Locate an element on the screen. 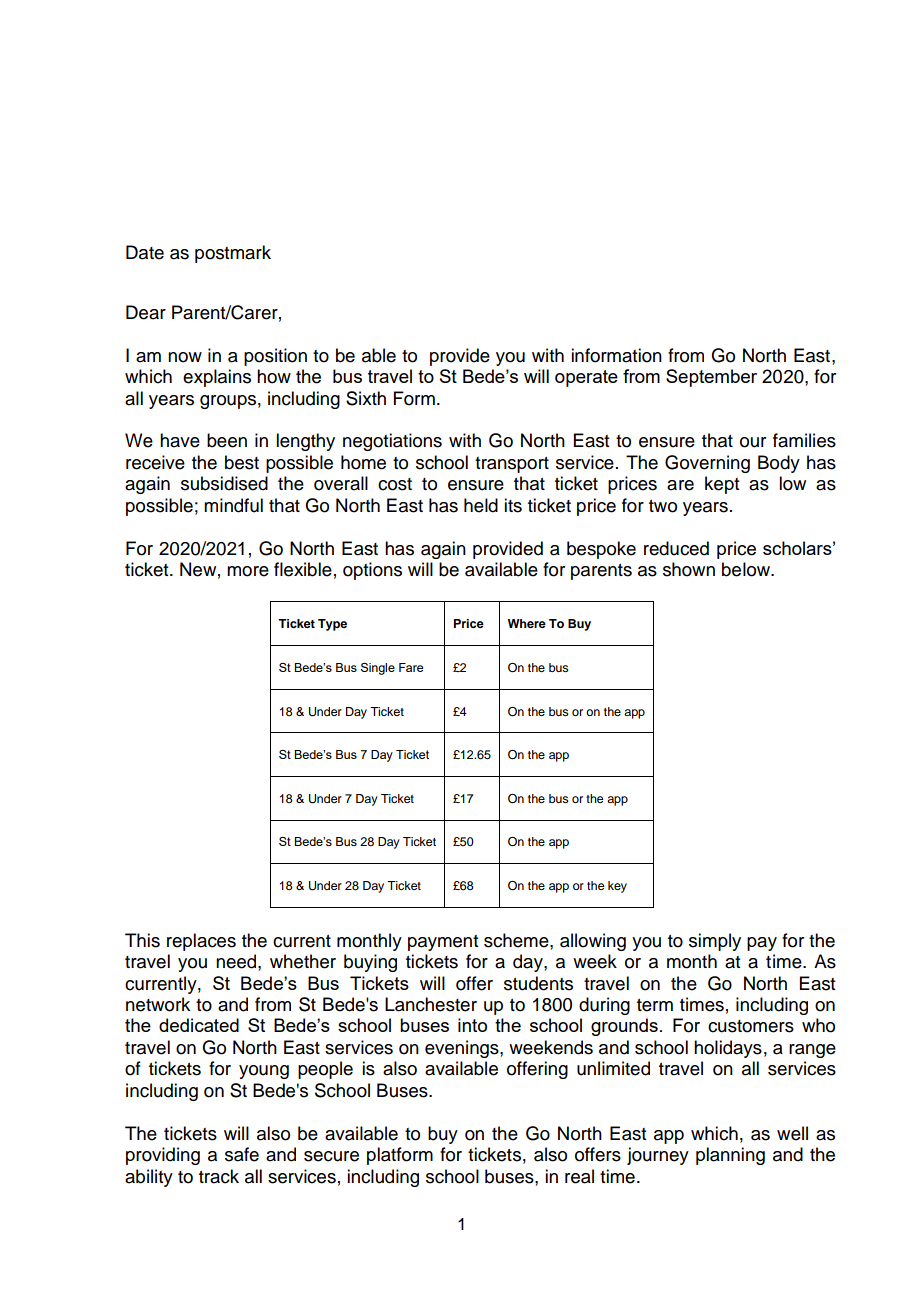  safe is located at coordinates (242, 1154).
